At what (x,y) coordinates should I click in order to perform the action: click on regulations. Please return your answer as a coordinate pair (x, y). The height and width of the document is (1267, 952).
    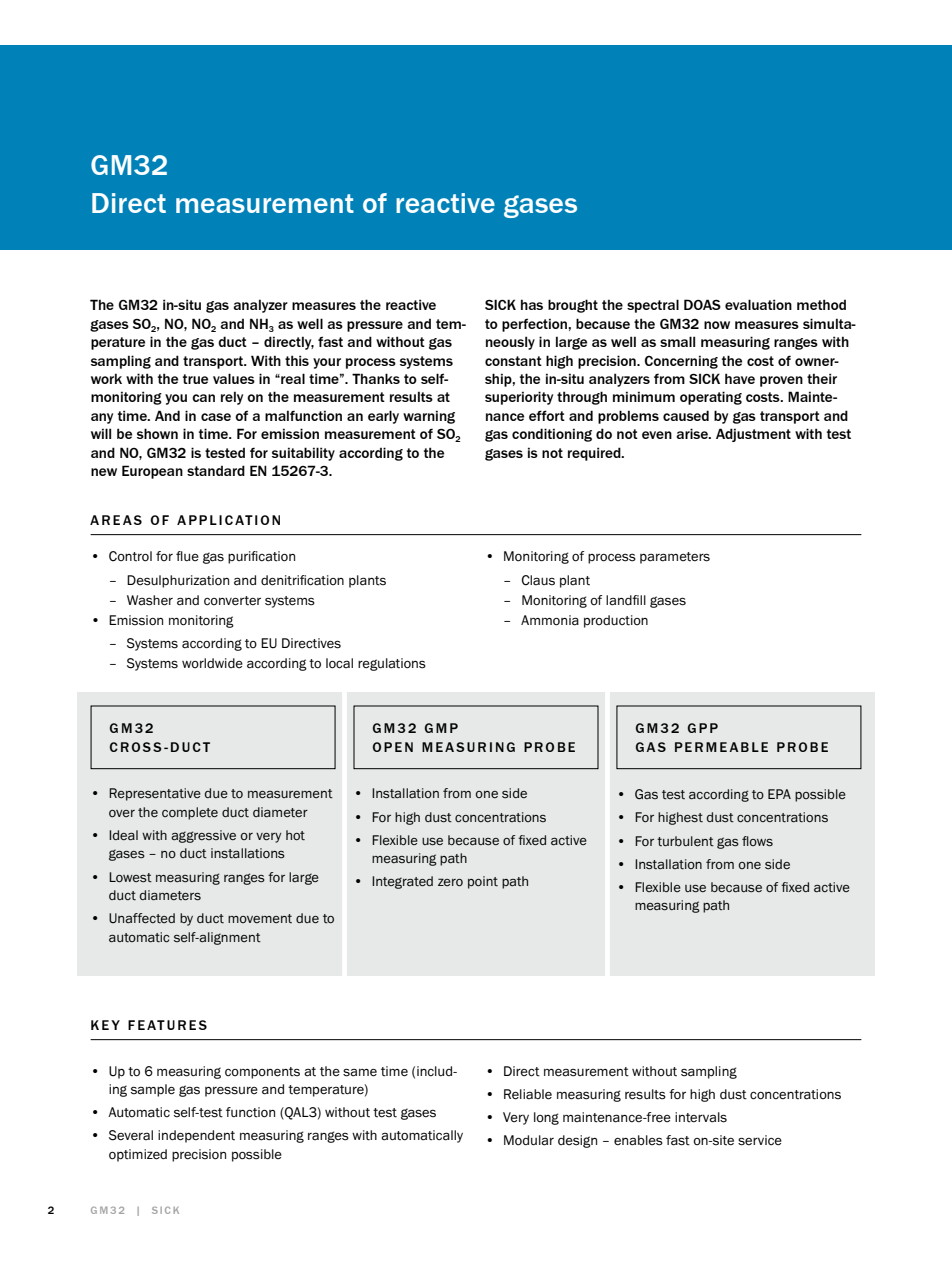
    Looking at the image, I should click on (392, 664).
